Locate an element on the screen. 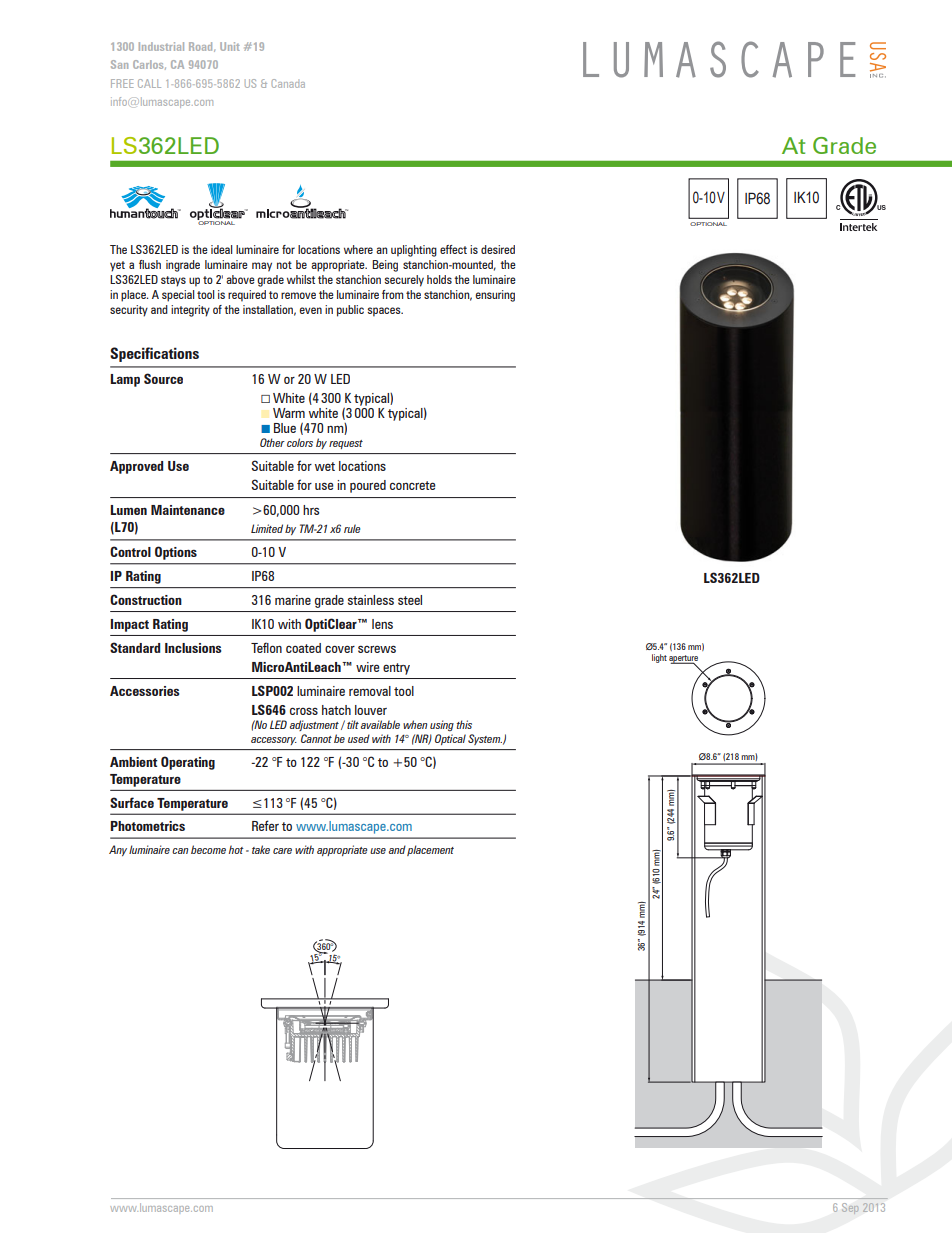 The height and width of the screenshot is (1233, 952). Road is located at coordinates (202, 47).
